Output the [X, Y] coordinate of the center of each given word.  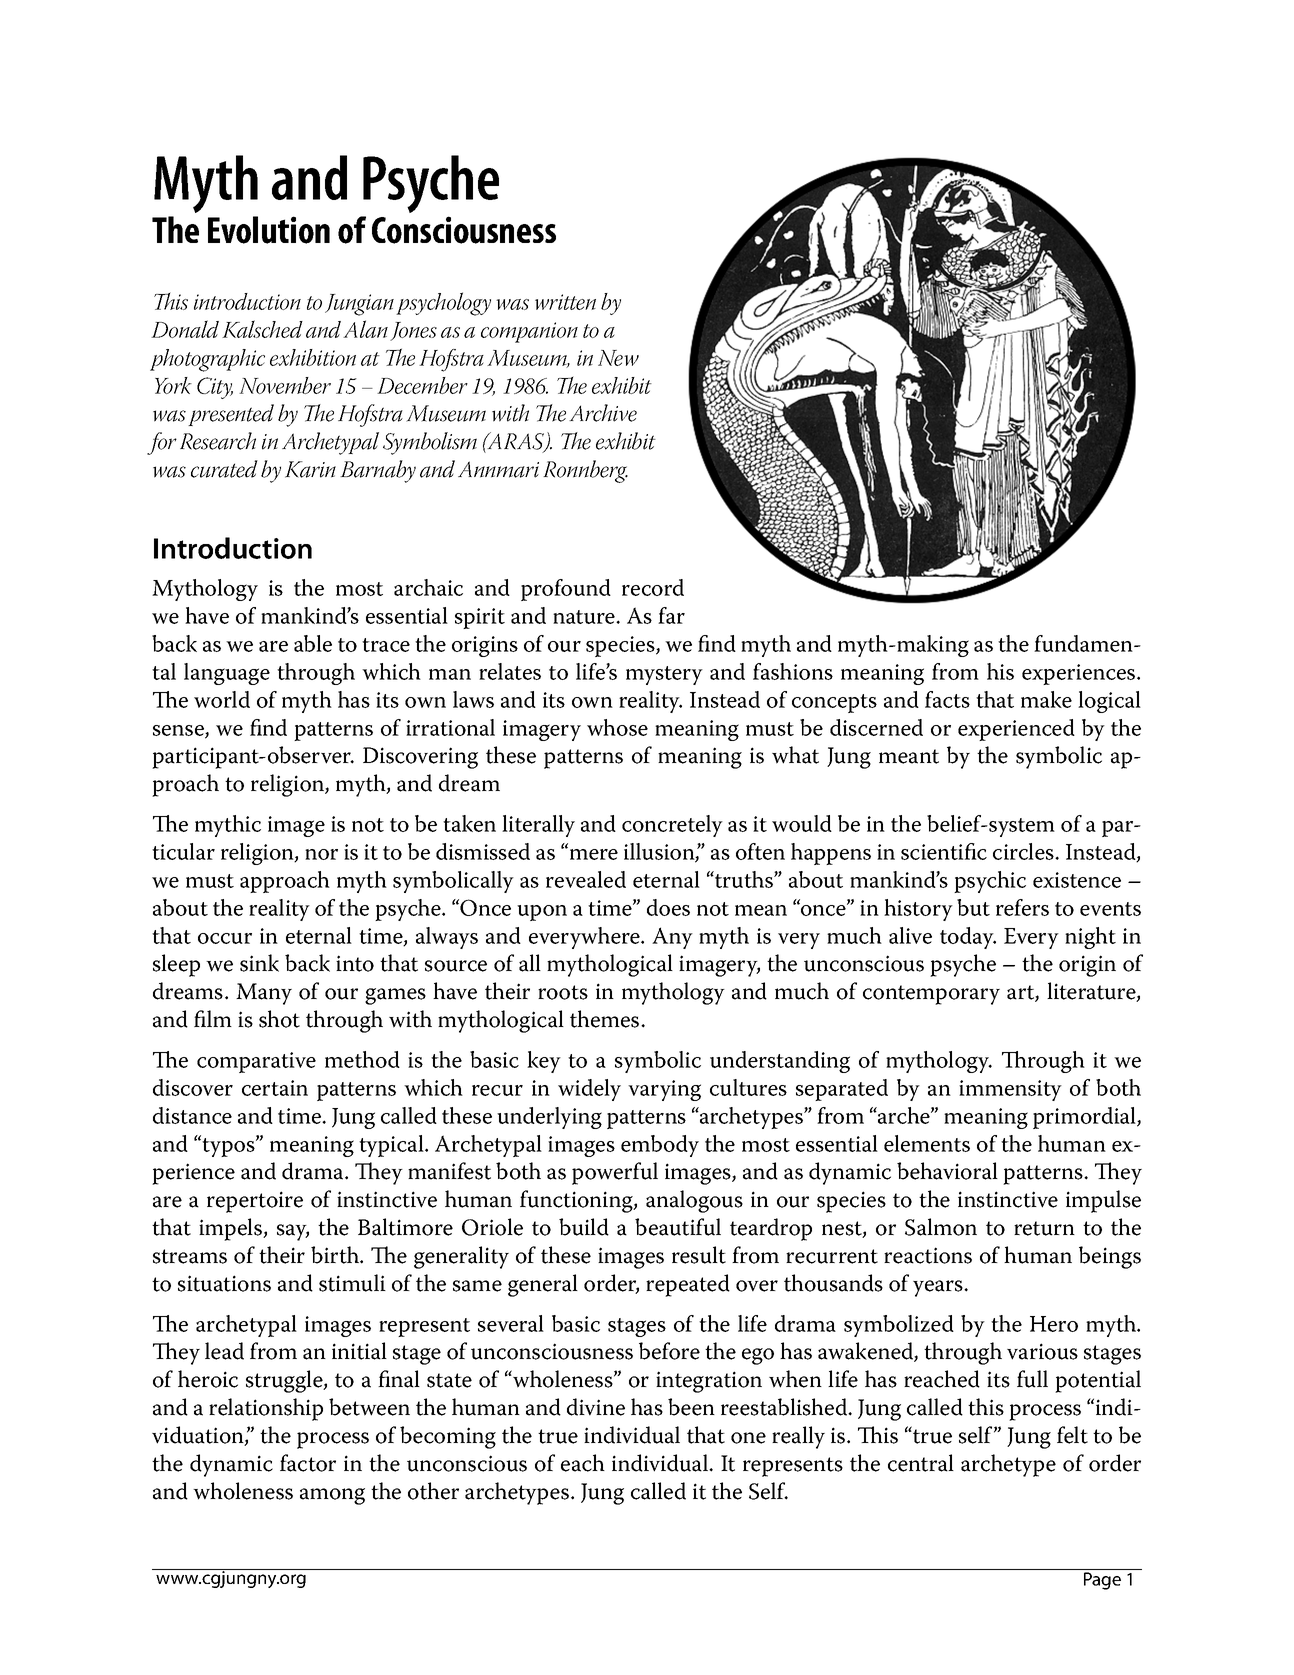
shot [279, 1019]
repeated [688, 1285]
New [618, 358]
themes [606, 1019]
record [653, 587]
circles [1024, 851]
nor [321, 854]
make [1046, 699]
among [332, 1496]
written [565, 302]
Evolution [269, 230]
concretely [672, 826]
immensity [1010, 1090]
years [939, 1288]
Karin [310, 469]
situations [224, 1283]
